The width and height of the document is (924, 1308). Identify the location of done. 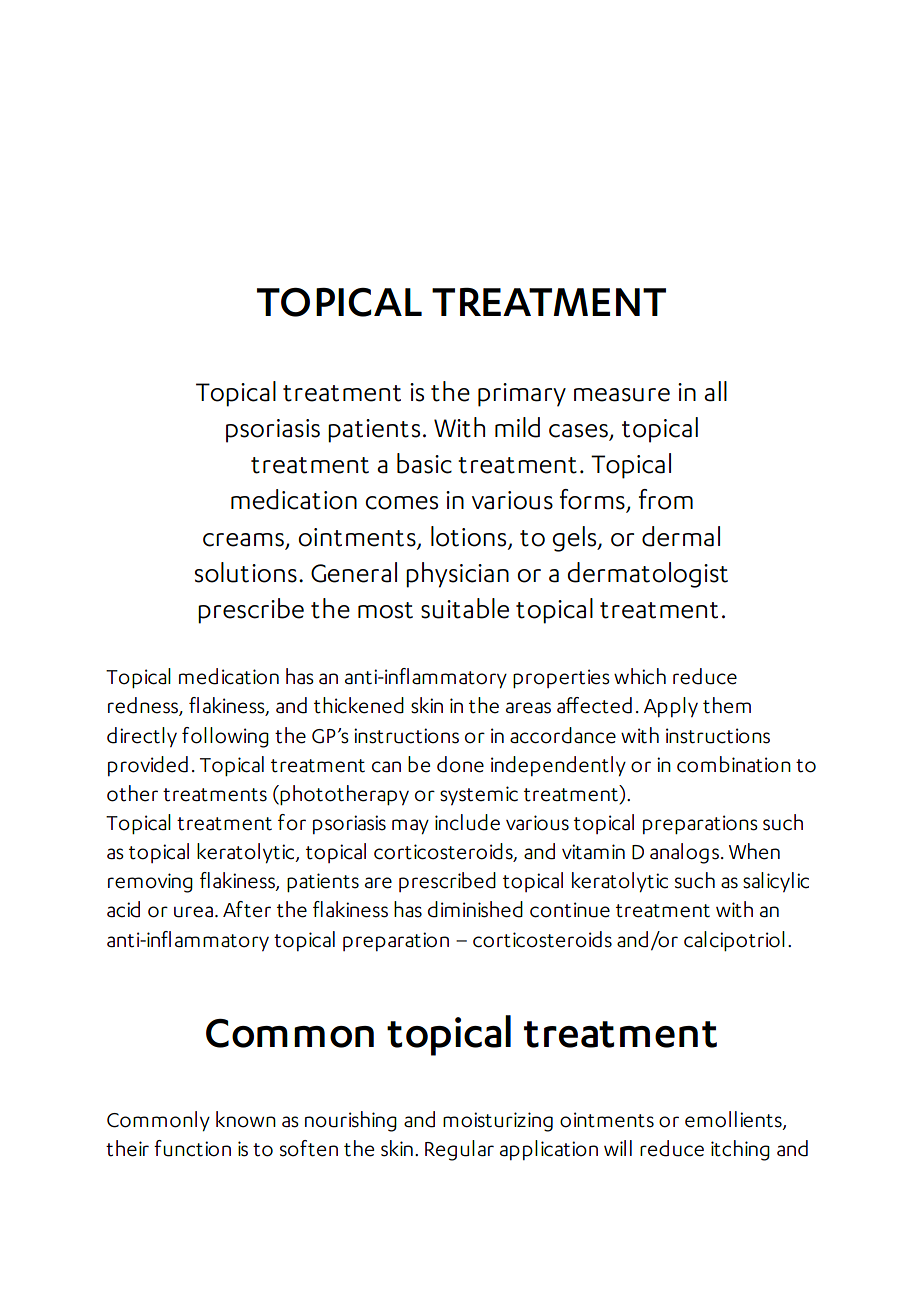
(460, 764).
